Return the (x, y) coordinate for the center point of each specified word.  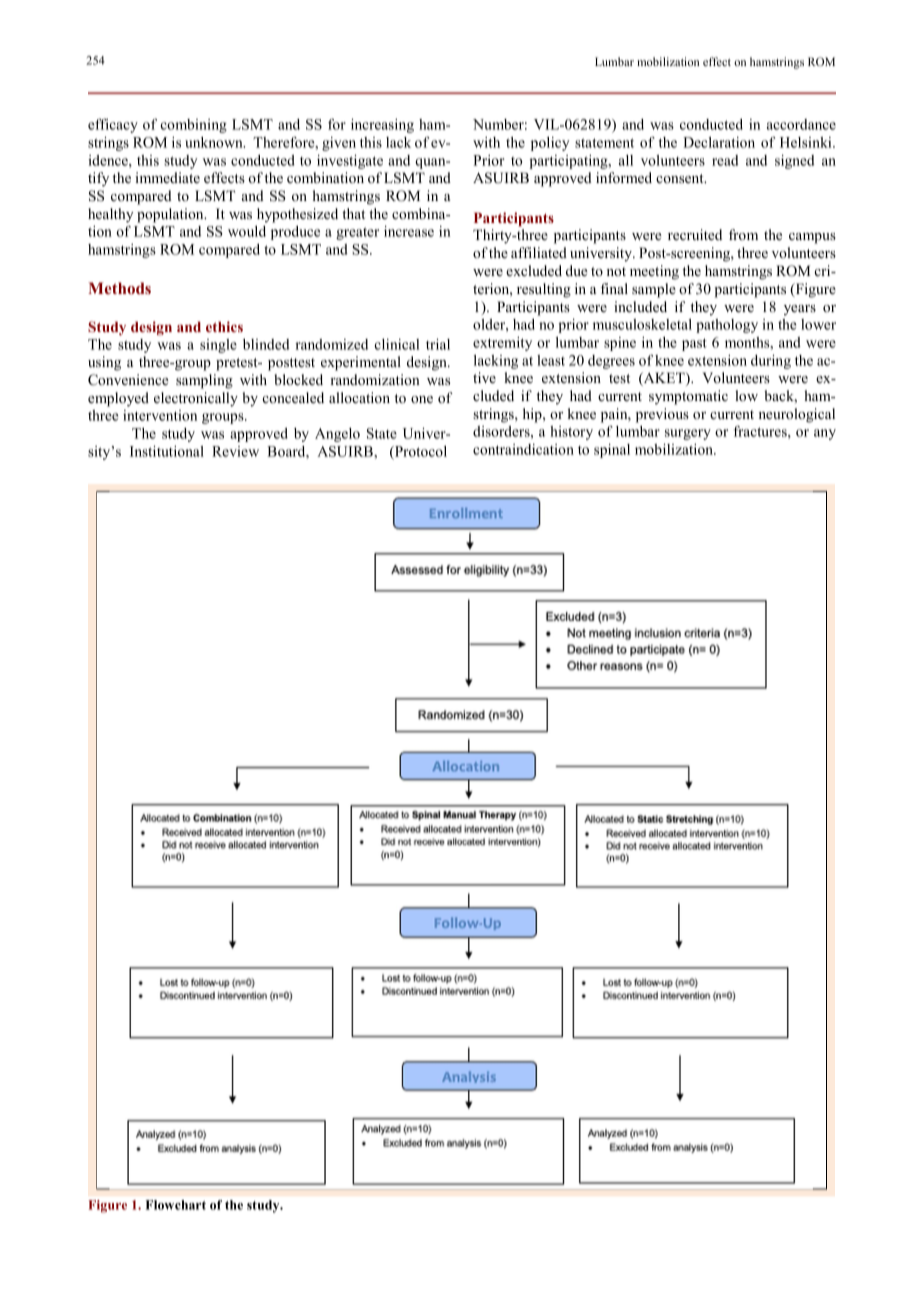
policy (550, 144)
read (725, 160)
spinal (612, 451)
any (825, 434)
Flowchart (176, 1205)
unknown (215, 142)
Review (235, 451)
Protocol (420, 451)
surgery (688, 434)
